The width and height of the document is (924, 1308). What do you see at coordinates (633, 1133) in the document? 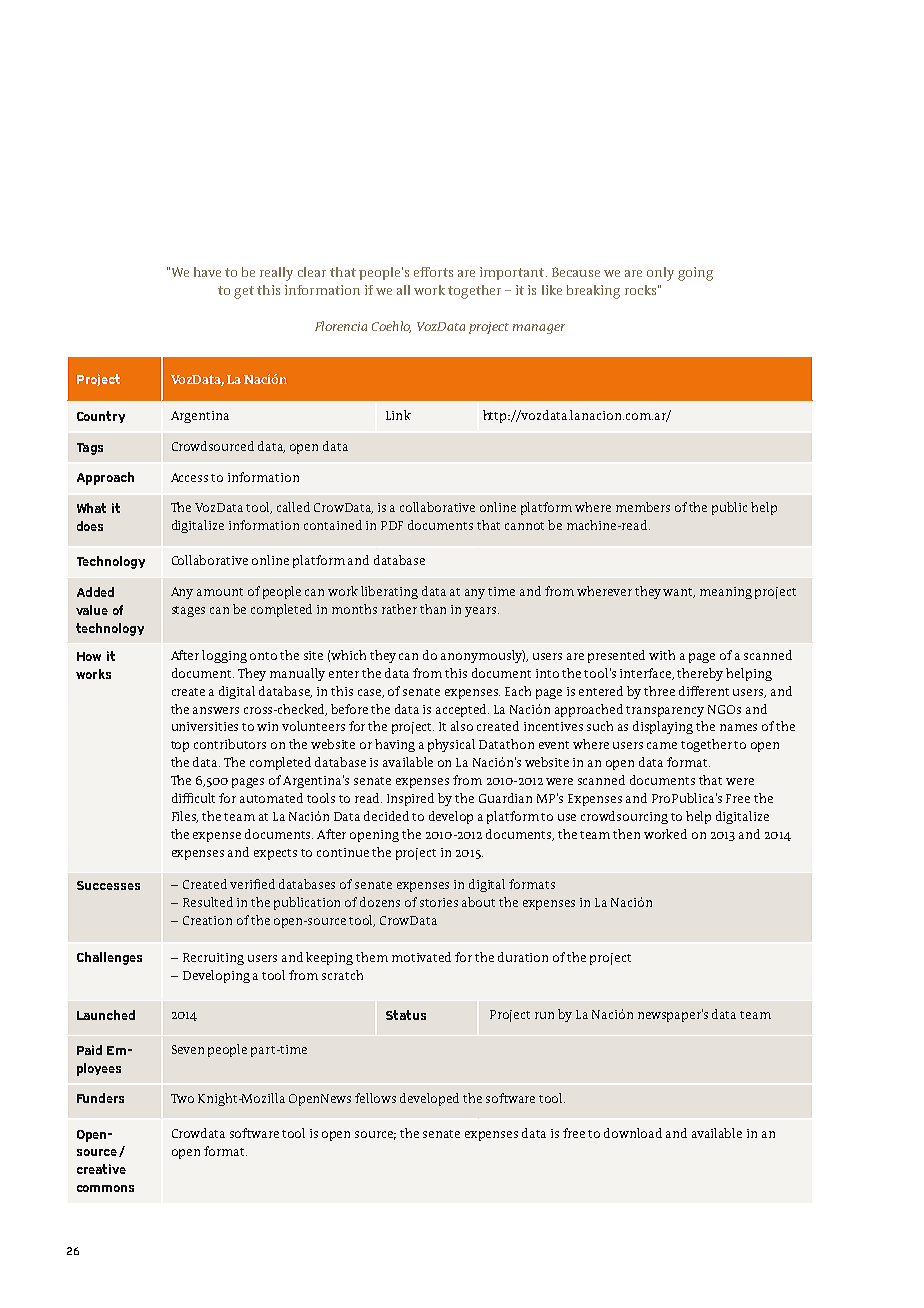
I see `download` at bounding box center [633, 1133].
